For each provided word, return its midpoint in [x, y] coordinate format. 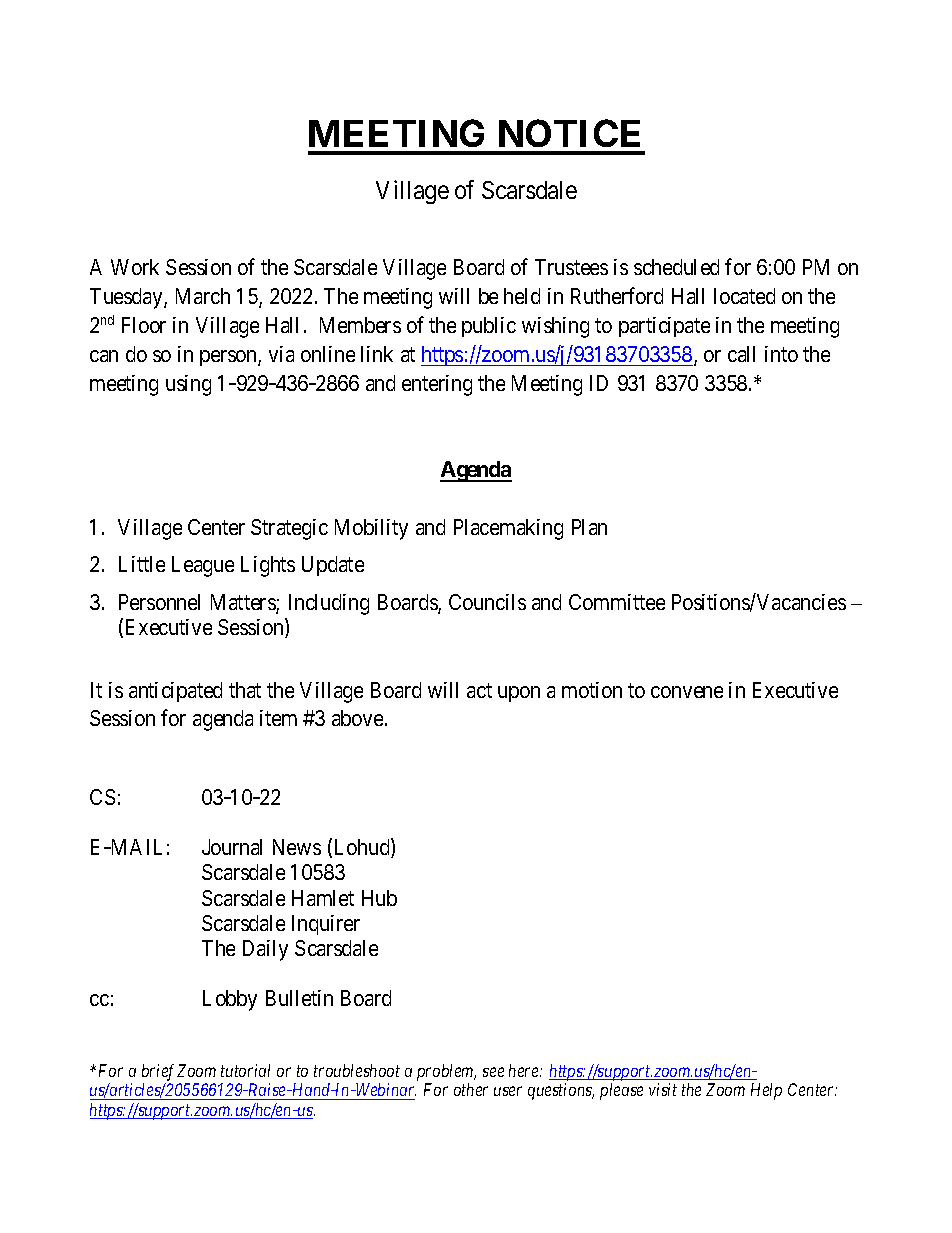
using [188, 385]
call [741, 354]
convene [687, 692]
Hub [379, 898]
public [489, 327]
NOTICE [569, 133]
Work [135, 267]
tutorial [245, 1070]
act [479, 690]
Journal [232, 847]
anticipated [175, 692]
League [203, 566]
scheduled [676, 267]
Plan [589, 527]
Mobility [371, 529]
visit [663, 1089]
